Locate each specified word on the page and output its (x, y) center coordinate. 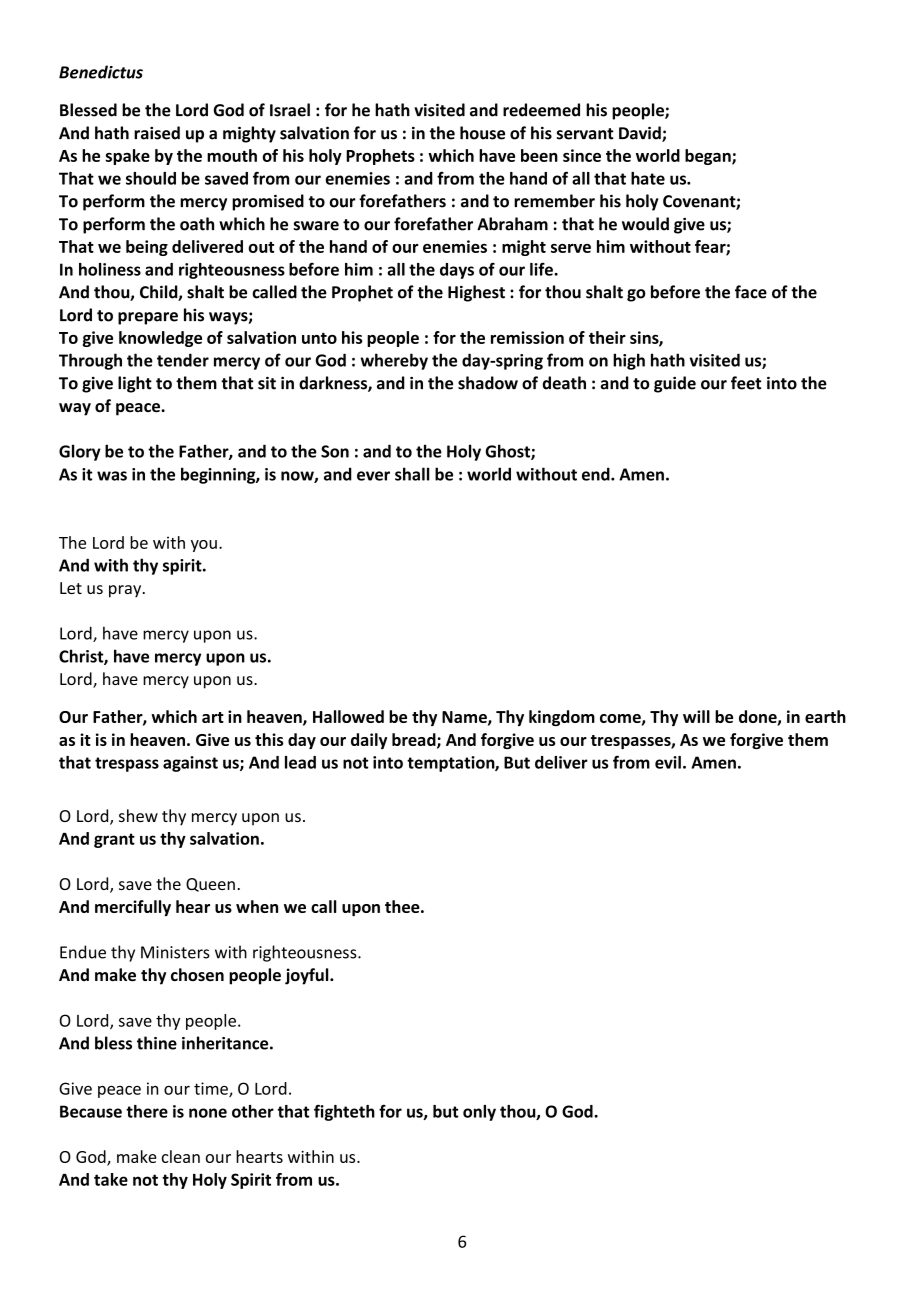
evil (668, 762)
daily (369, 741)
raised (157, 133)
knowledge (160, 339)
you (204, 546)
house (482, 133)
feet (746, 383)
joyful (308, 976)
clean (181, 1156)
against (190, 764)
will (696, 716)
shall (412, 474)
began (709, 157)
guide (675, 384)
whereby (394, 361)
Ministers (175, 952)
